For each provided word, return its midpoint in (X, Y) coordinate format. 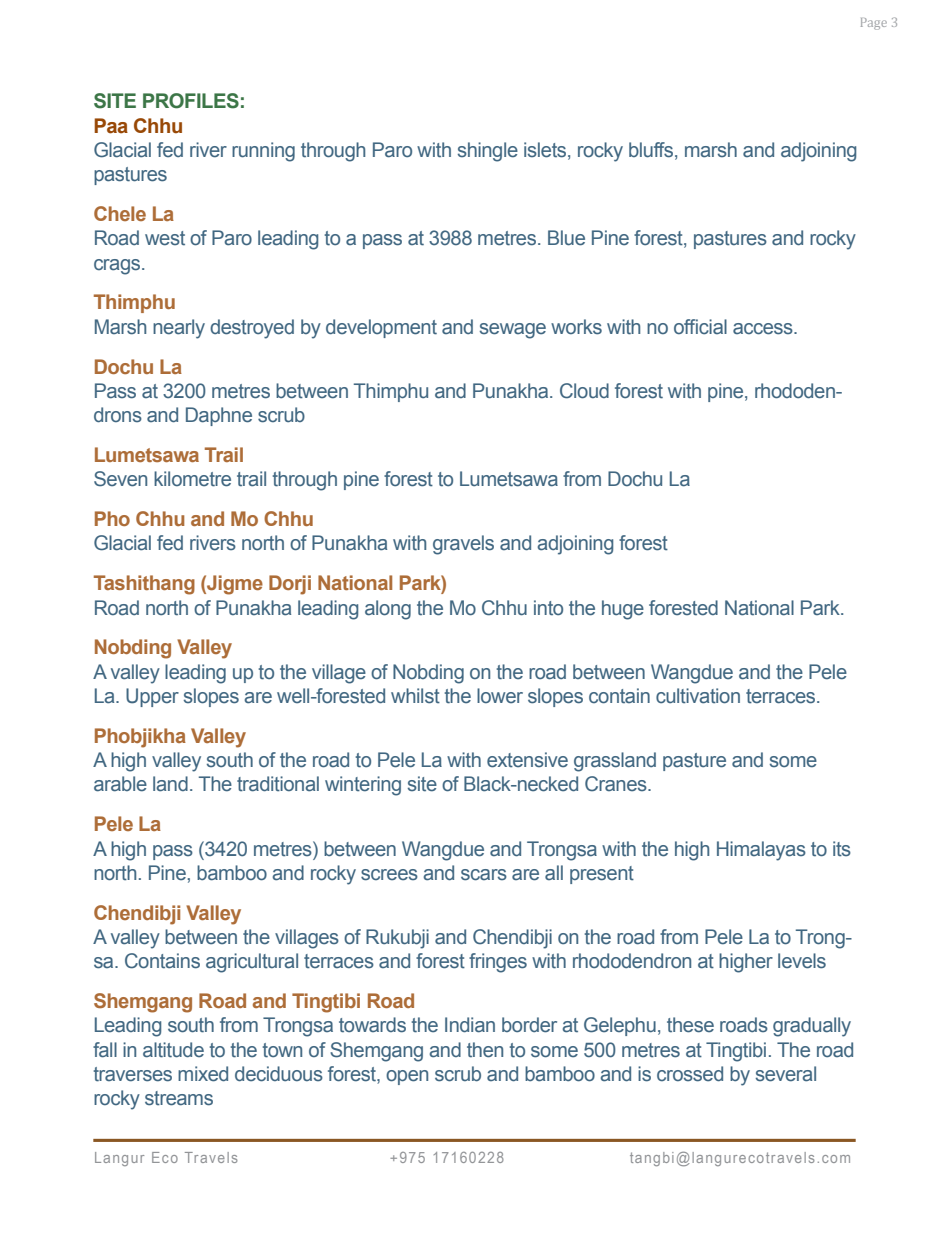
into (548, 608)
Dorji (290, 585)
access (764, 329)
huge (623, 610)
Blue (566, 238)
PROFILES (191, 101)
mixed (203, 1074)
